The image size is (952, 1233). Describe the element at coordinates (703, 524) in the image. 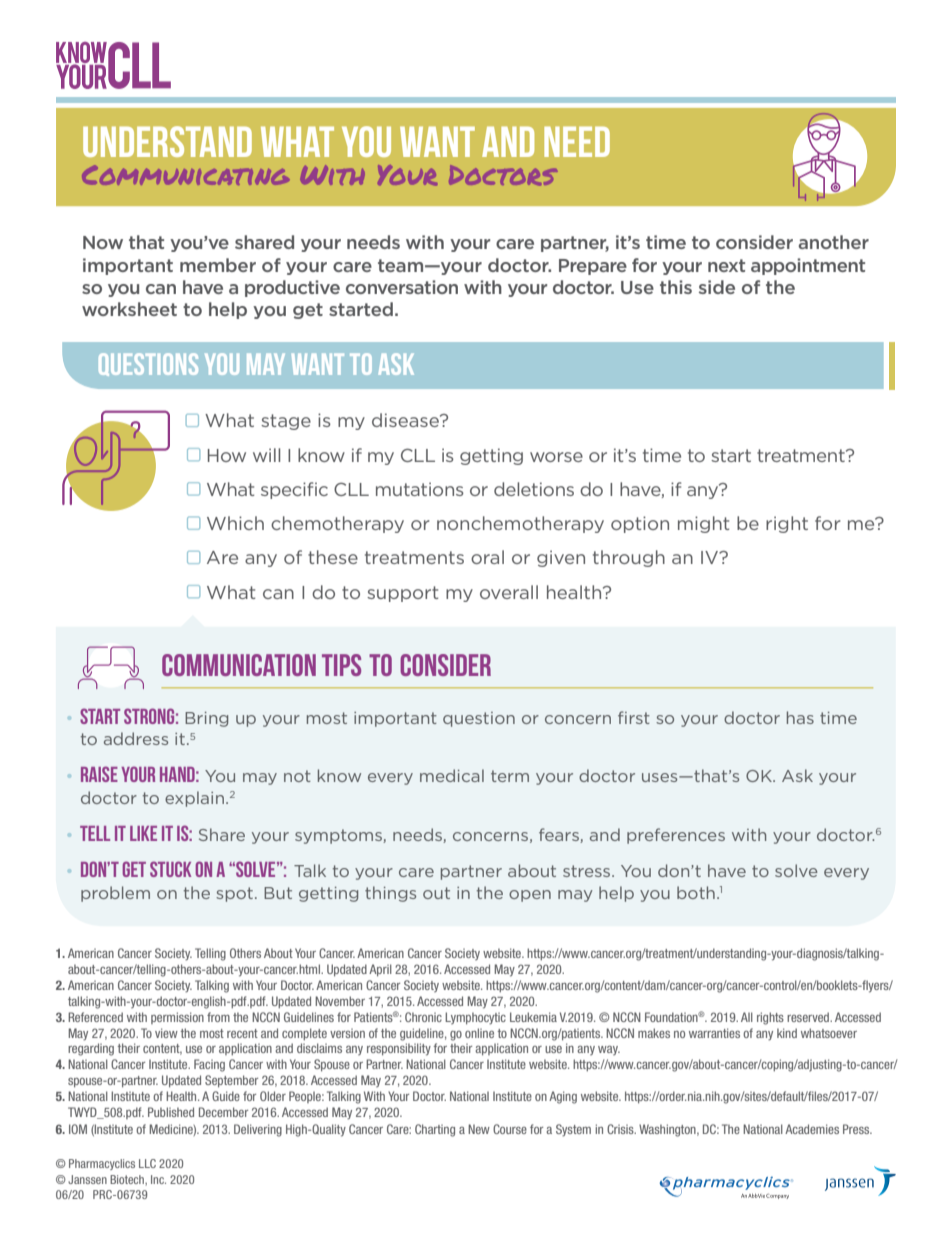

I see `might` at that location.
